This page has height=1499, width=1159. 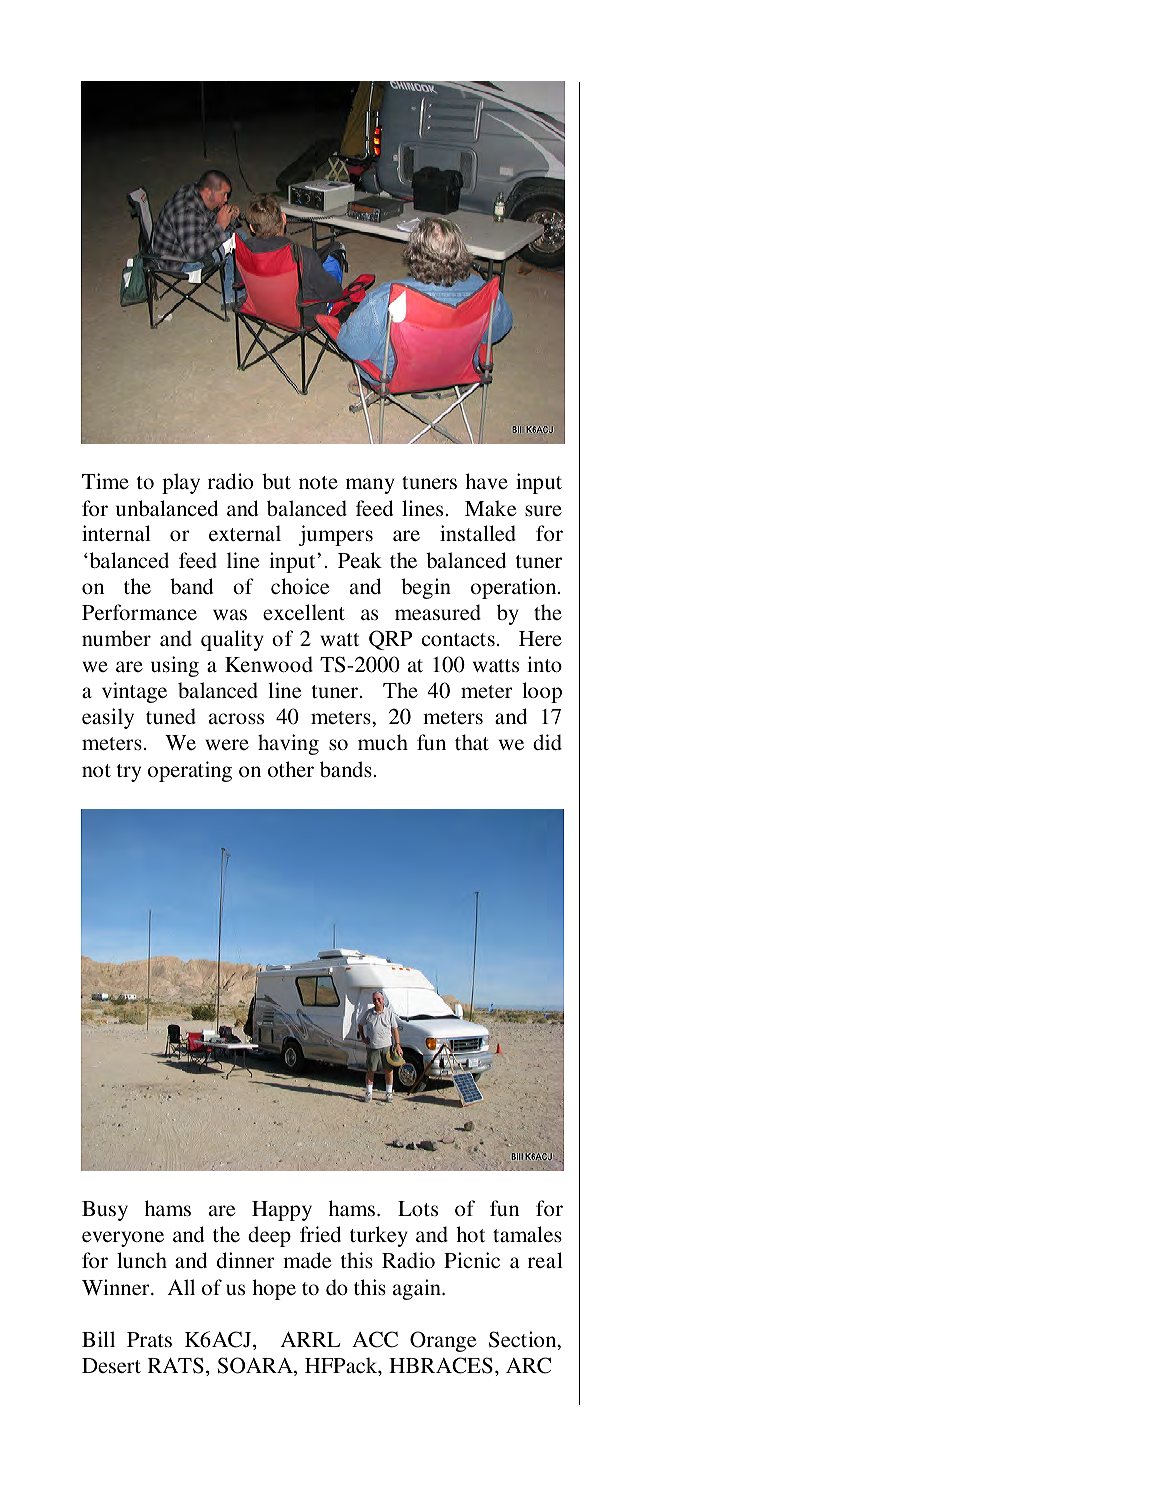 I want to click on other, so click(x=291, y=769).
